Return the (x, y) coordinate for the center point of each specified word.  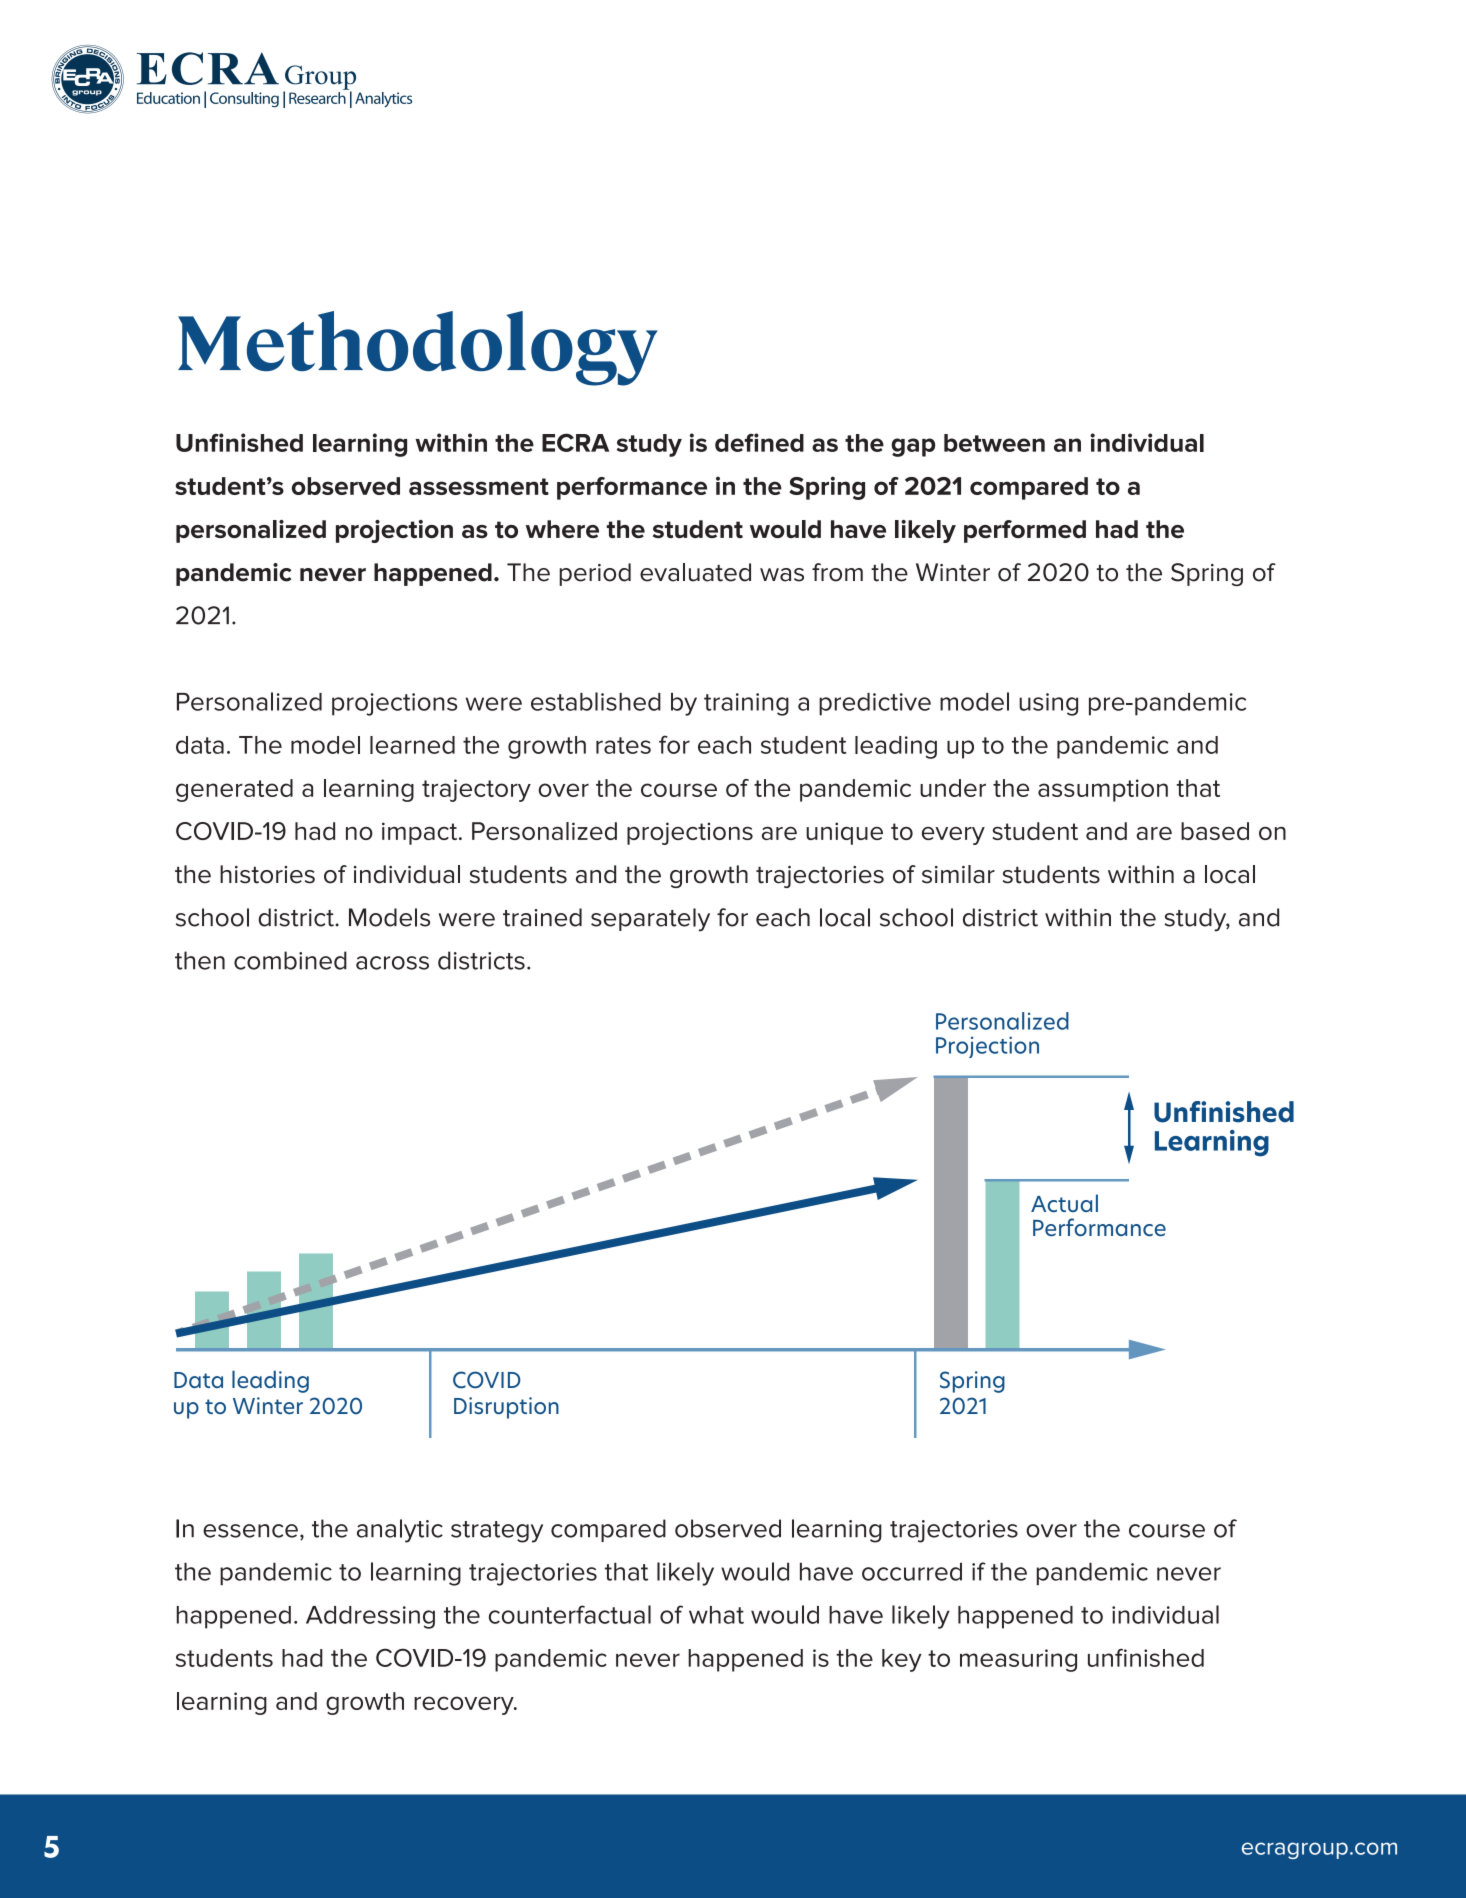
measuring (1018, 1660)
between (994, 443)
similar (958, 874)
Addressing (370, 1617)
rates (623, 745)
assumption (1103, 790)
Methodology (418, 348)
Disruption (506, 1408)
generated (234, 790)
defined (759, 442)
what (716, 1615)
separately (650, 920)
